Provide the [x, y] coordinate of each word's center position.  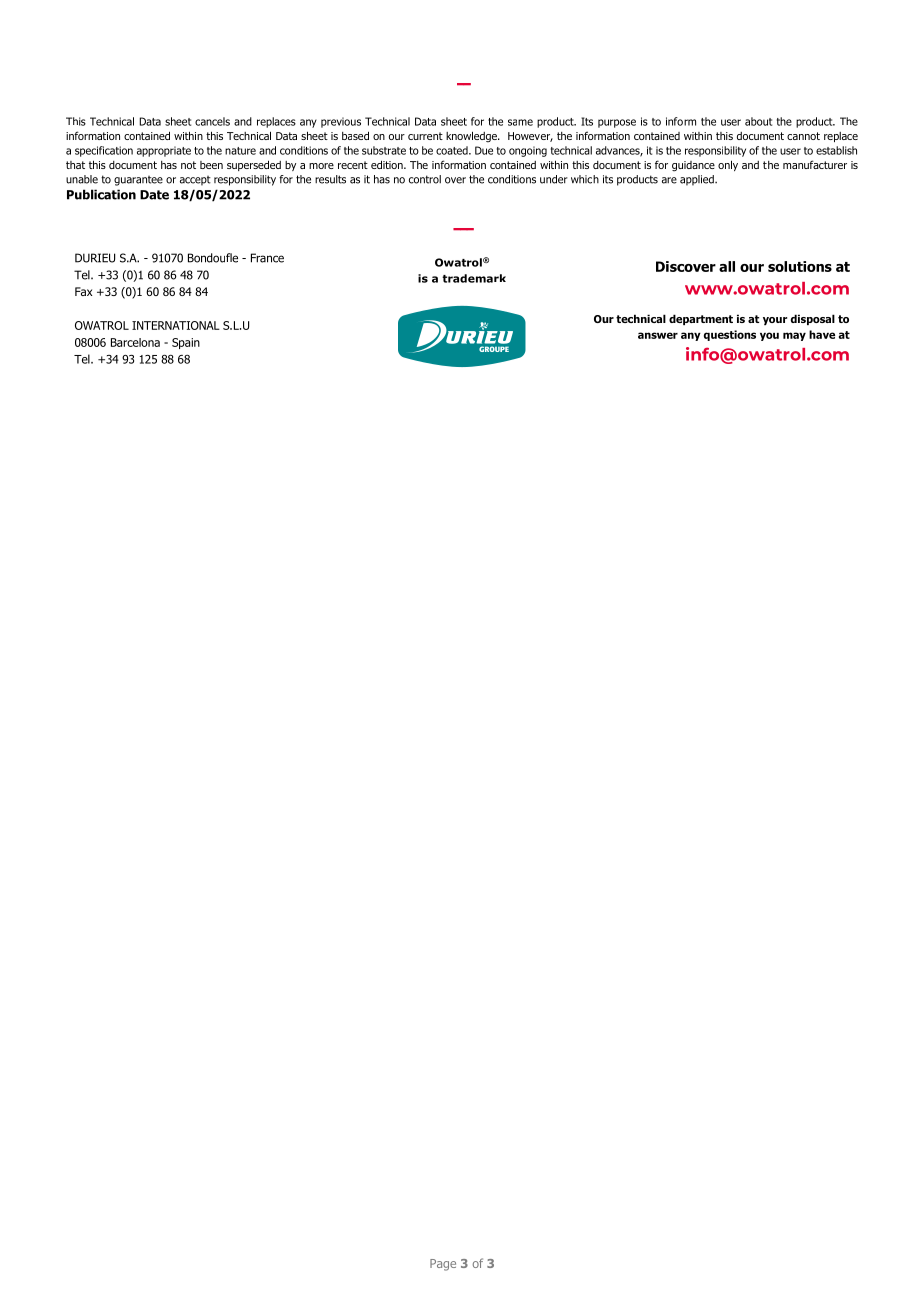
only [728, 165]
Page [443, 1265]
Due [484, 150]
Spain [186, 343]
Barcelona [135, 342]
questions [730, 335]
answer [658, 335]
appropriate [164, 151]
